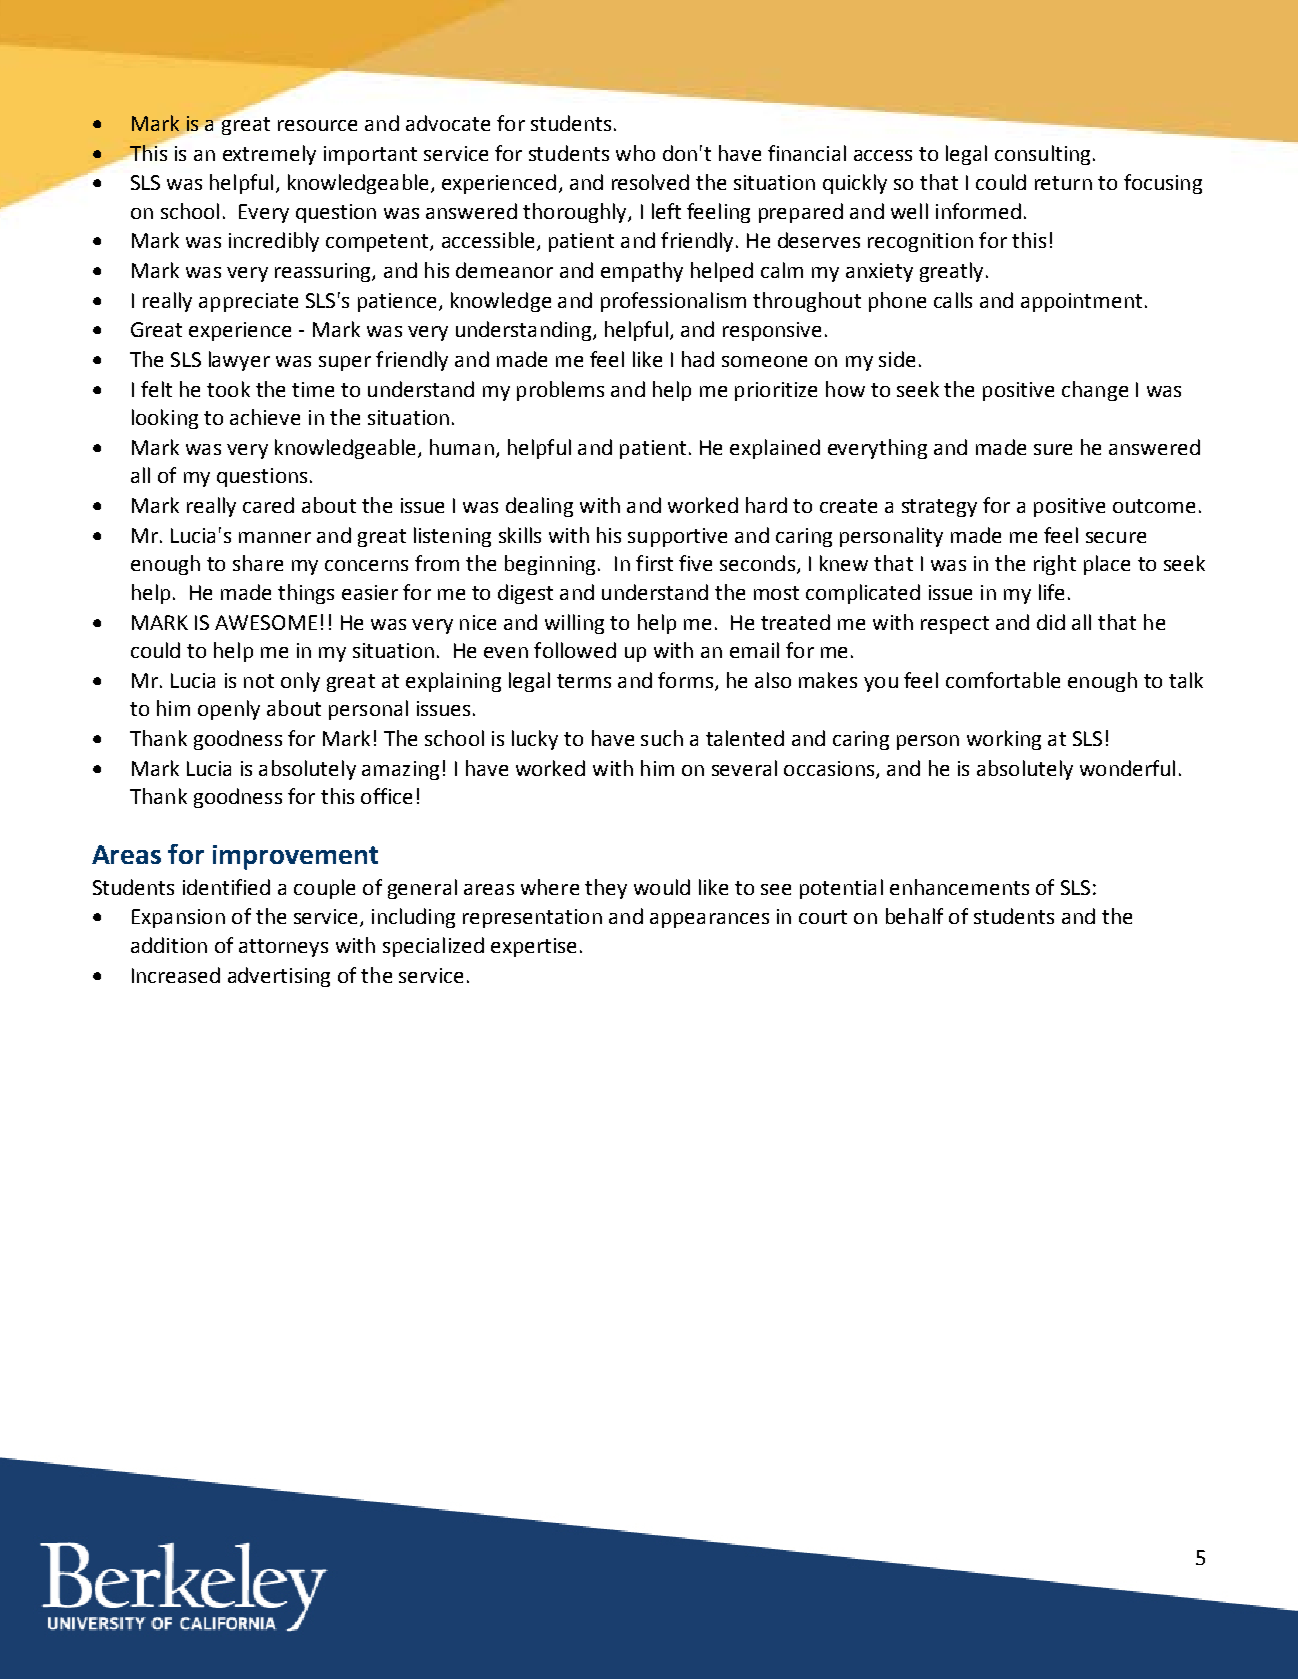 This document has height=1679, width=1298. Describe the element at coordinates (1042, 155) in the document. I see `consulting` at that location.
